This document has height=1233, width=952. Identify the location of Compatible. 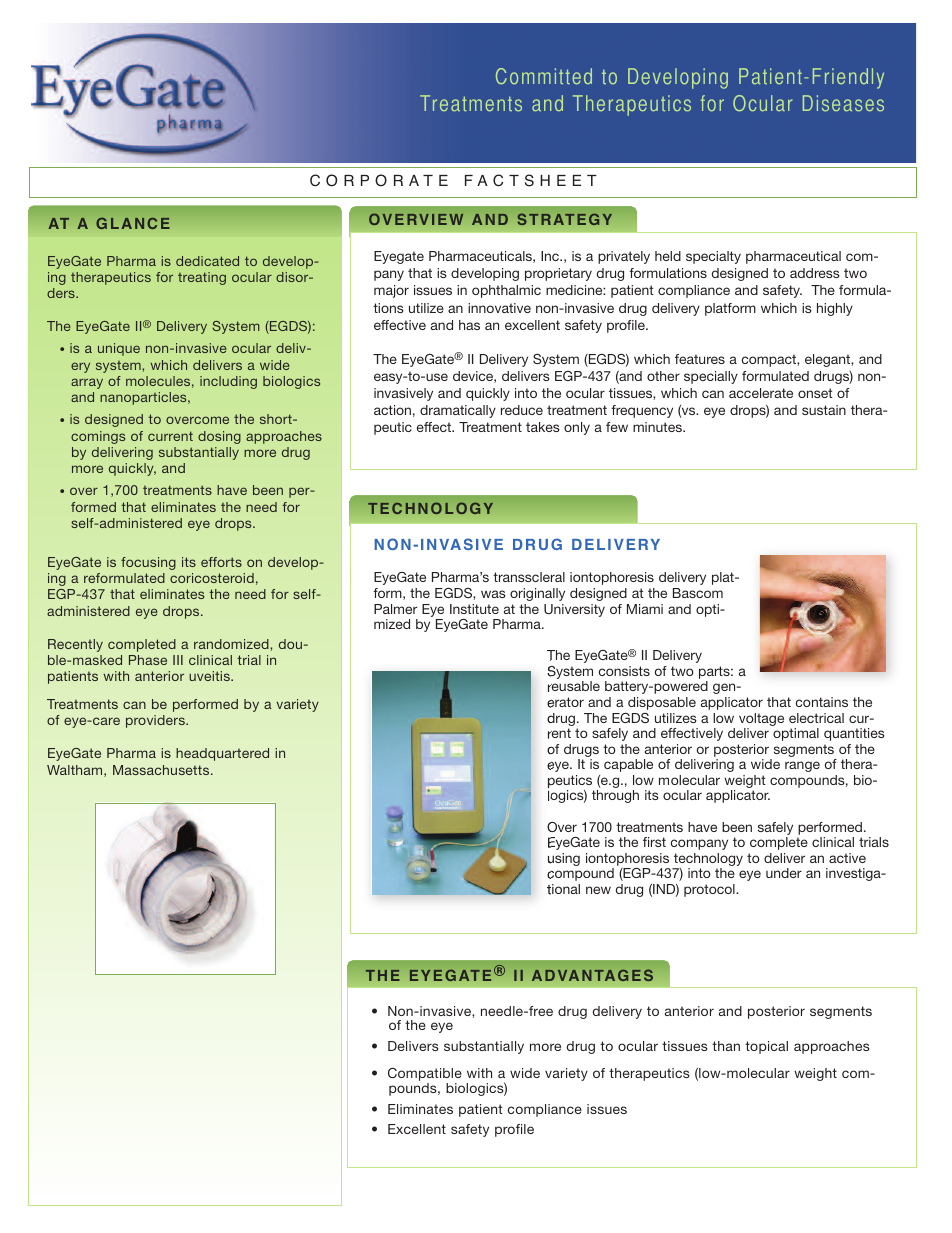
(425, 1074).
